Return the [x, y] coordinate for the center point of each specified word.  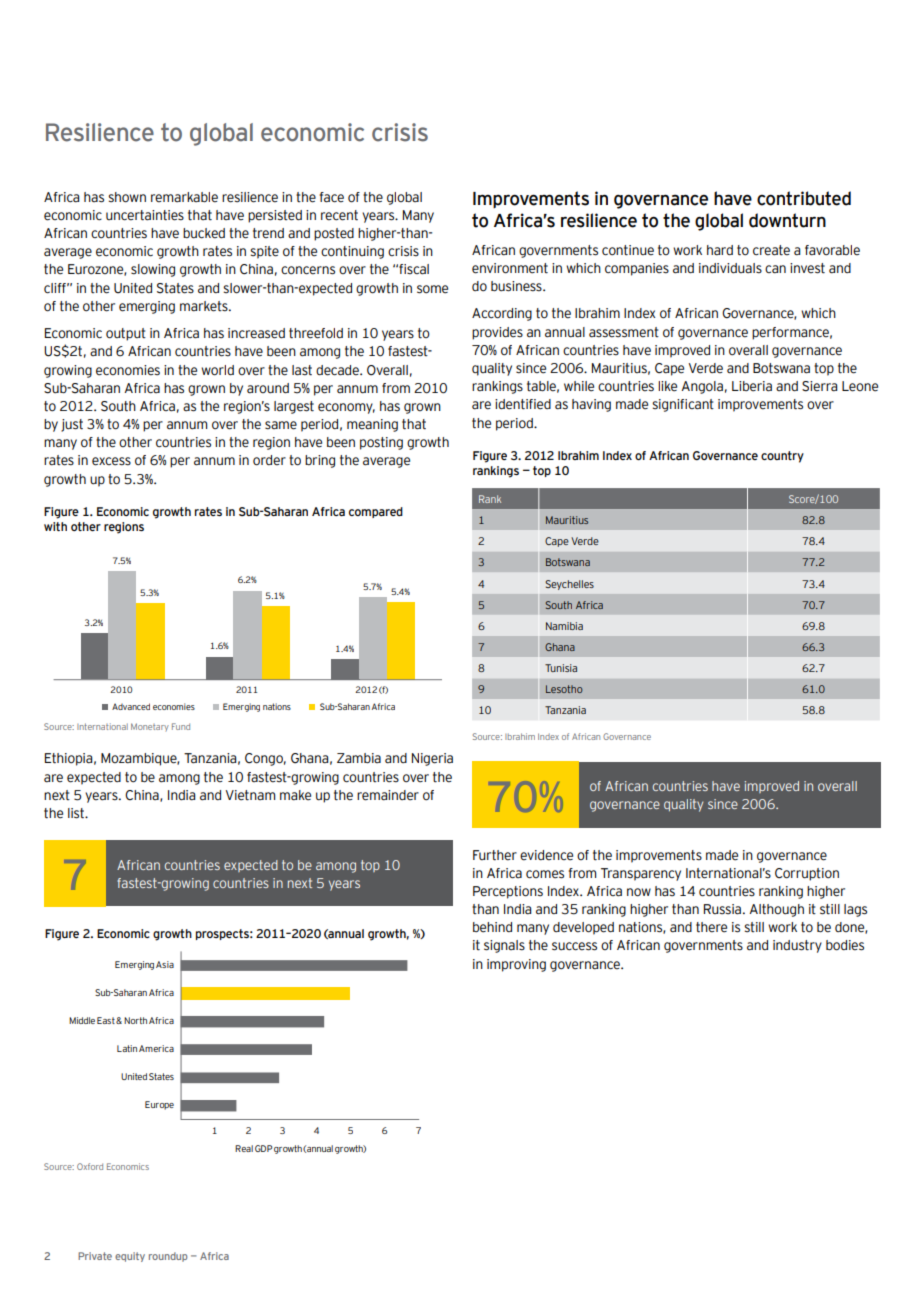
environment [510, 268]
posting [381, 443]
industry [797, 946]
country [782, 457]
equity [130, 1257]
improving [516, 965]
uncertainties [145, 215]
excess [111, 461]
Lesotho [564, 689]
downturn [787, 220]
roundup [168, 1257]
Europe [159, 1105]
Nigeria [432, 759]
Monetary [150, 727]
